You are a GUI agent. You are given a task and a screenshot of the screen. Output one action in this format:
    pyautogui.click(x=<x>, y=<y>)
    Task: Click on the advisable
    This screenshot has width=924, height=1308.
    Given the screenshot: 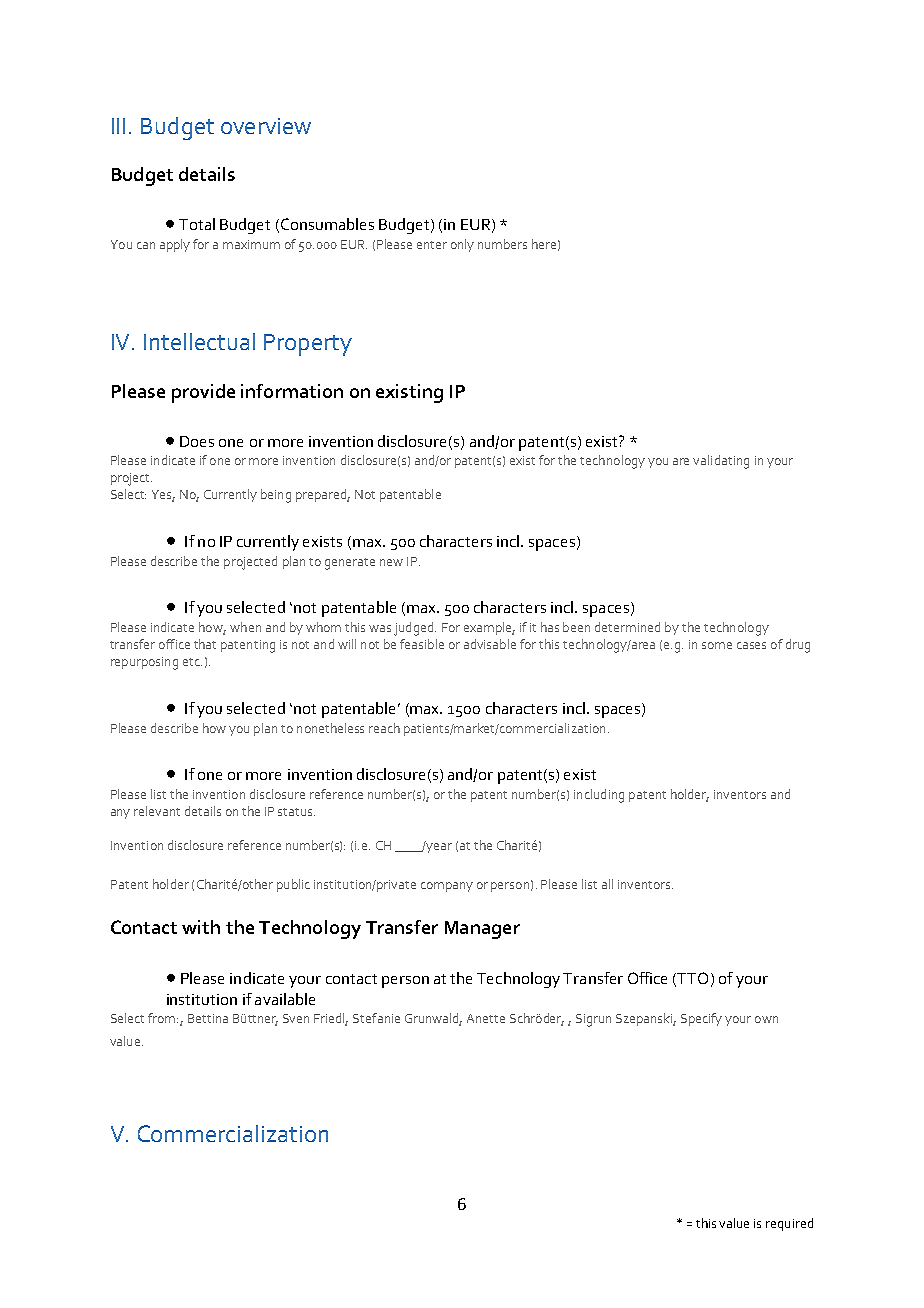 What is the action you would take?
    pyautogui.click(x=490, y=644)
